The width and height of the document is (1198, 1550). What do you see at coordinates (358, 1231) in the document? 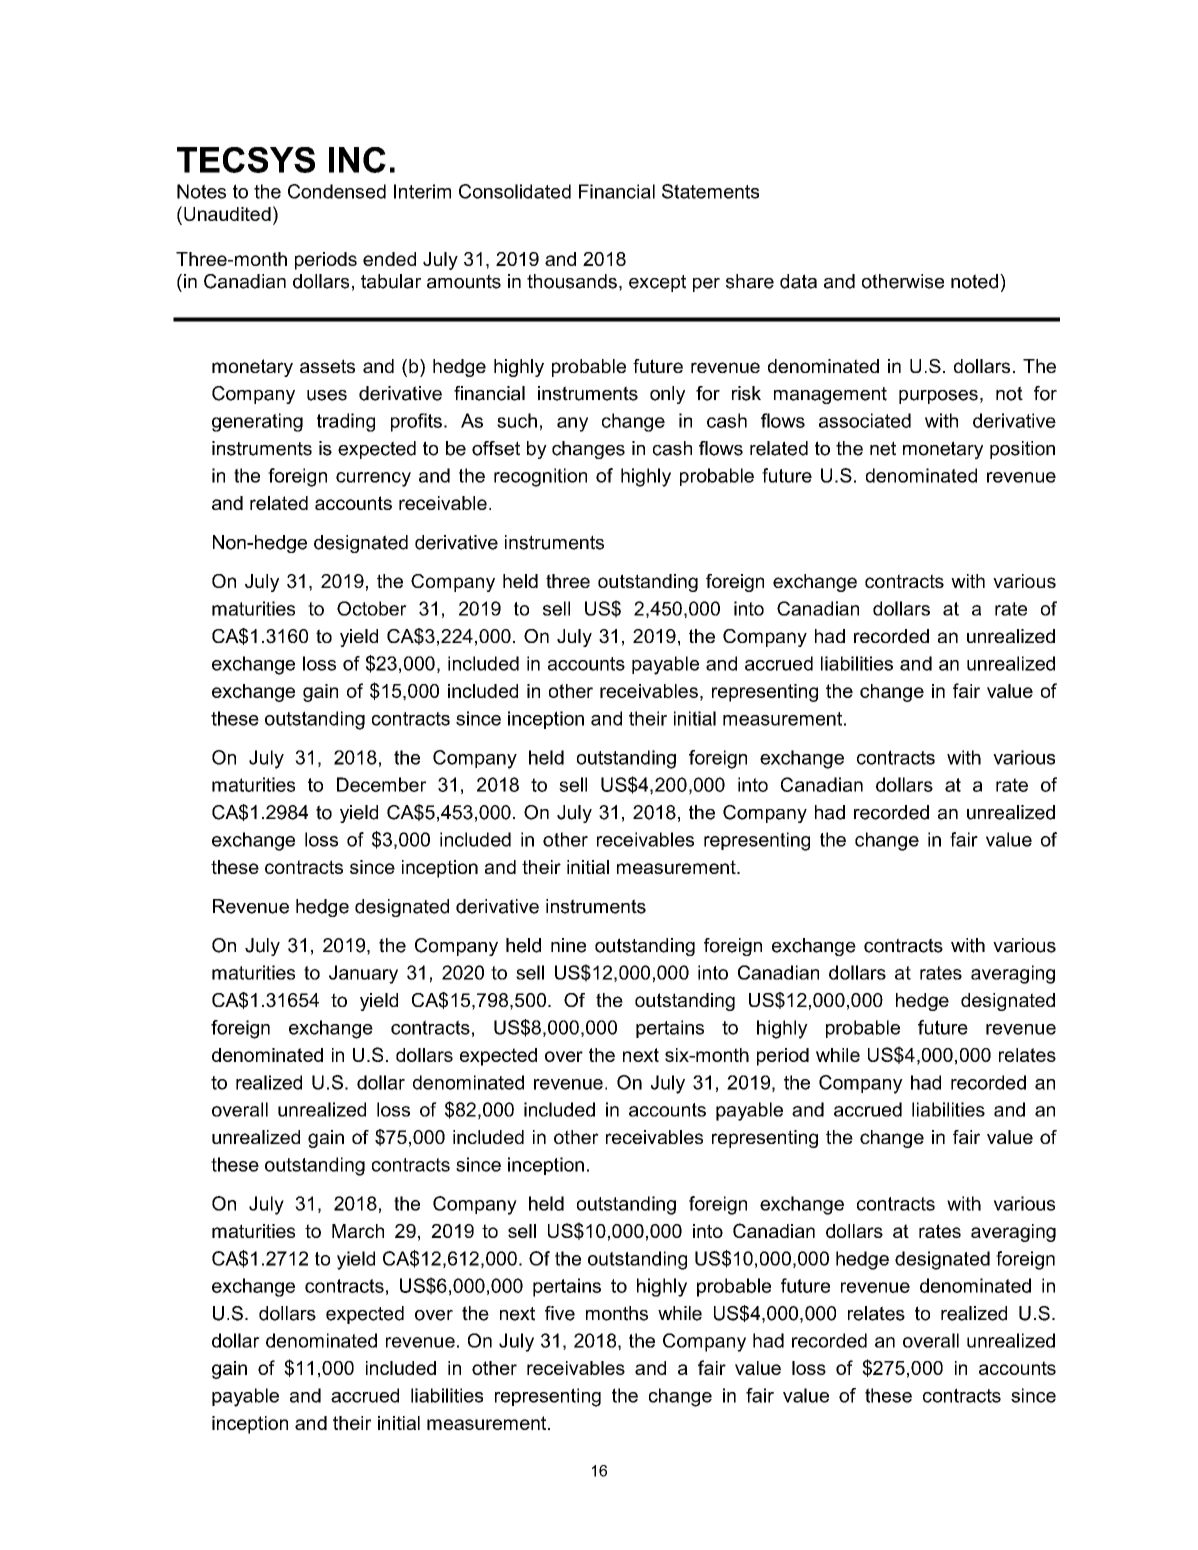
I see `March` at bounding box center [358, 1231].
